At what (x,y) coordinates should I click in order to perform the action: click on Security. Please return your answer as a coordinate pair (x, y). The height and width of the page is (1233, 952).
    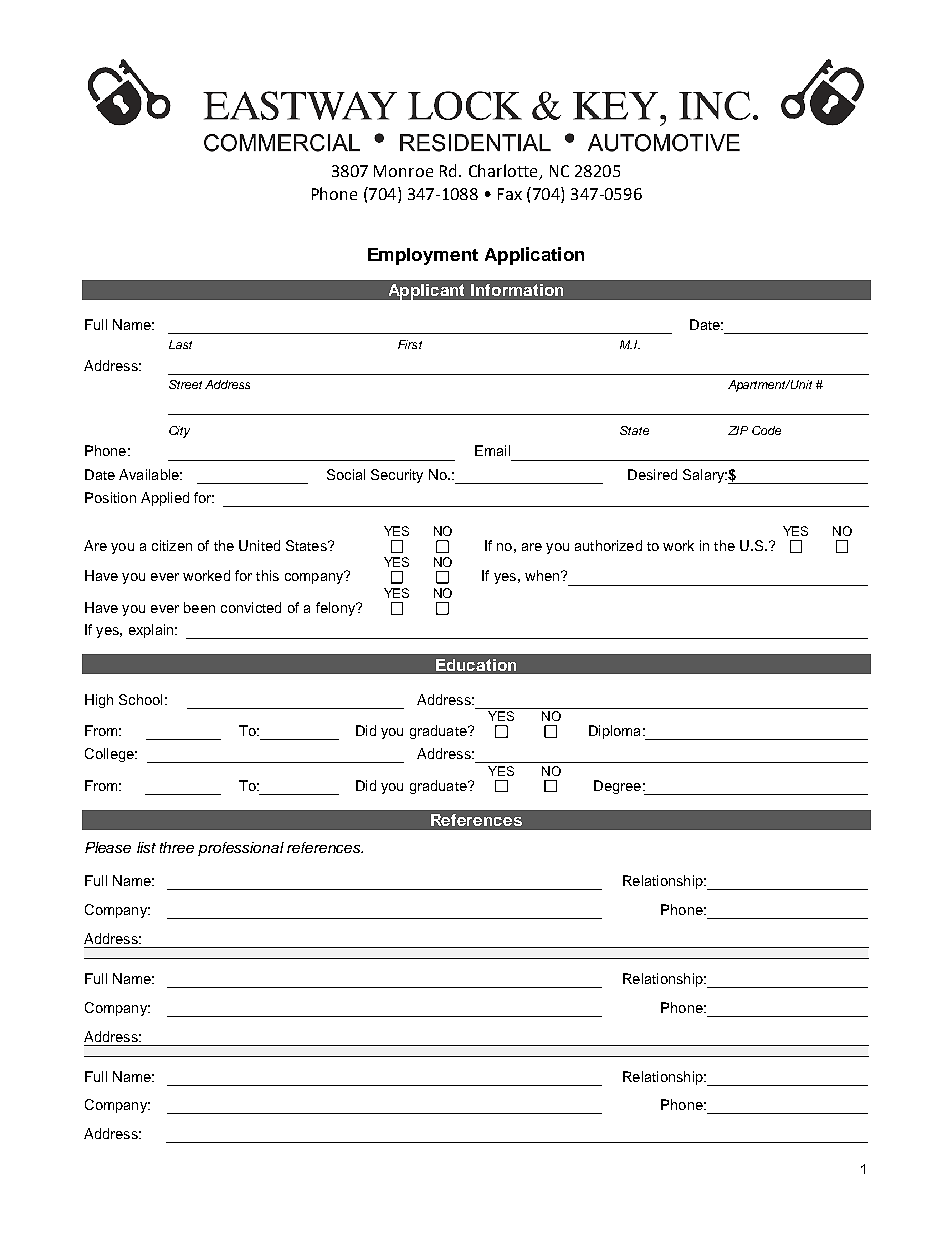
    Looking at the image, I should click on (397, 476).
